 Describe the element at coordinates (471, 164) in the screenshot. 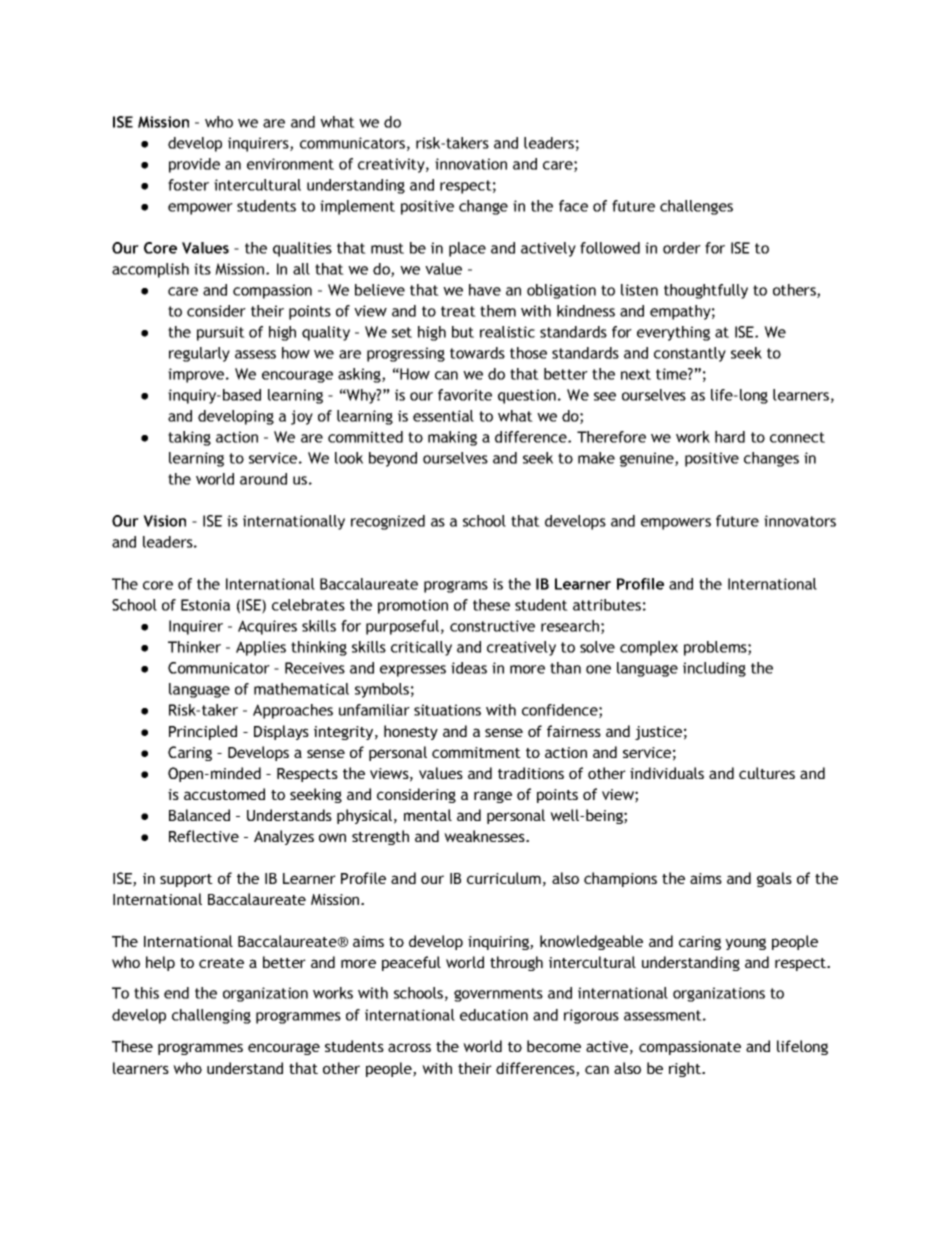

I see `innovation` at that location.
